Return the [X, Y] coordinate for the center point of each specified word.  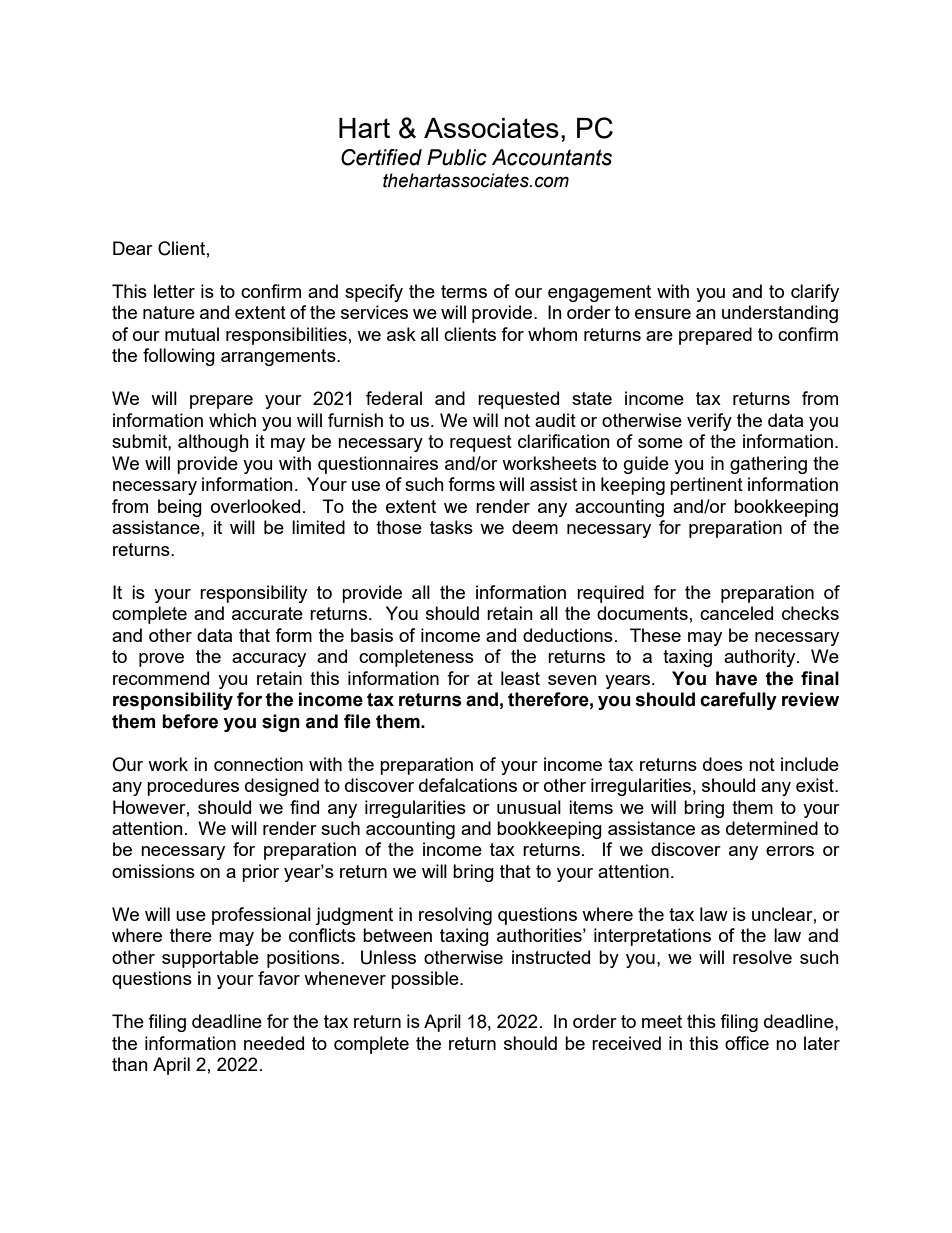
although [213, 443]
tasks [451, 527]
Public [457, 157]
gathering [768, 465]
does [723, 764]
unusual [529, 807]
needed [274, 1043]
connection [258, 764]
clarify [815, 293]
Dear [133, 248]
